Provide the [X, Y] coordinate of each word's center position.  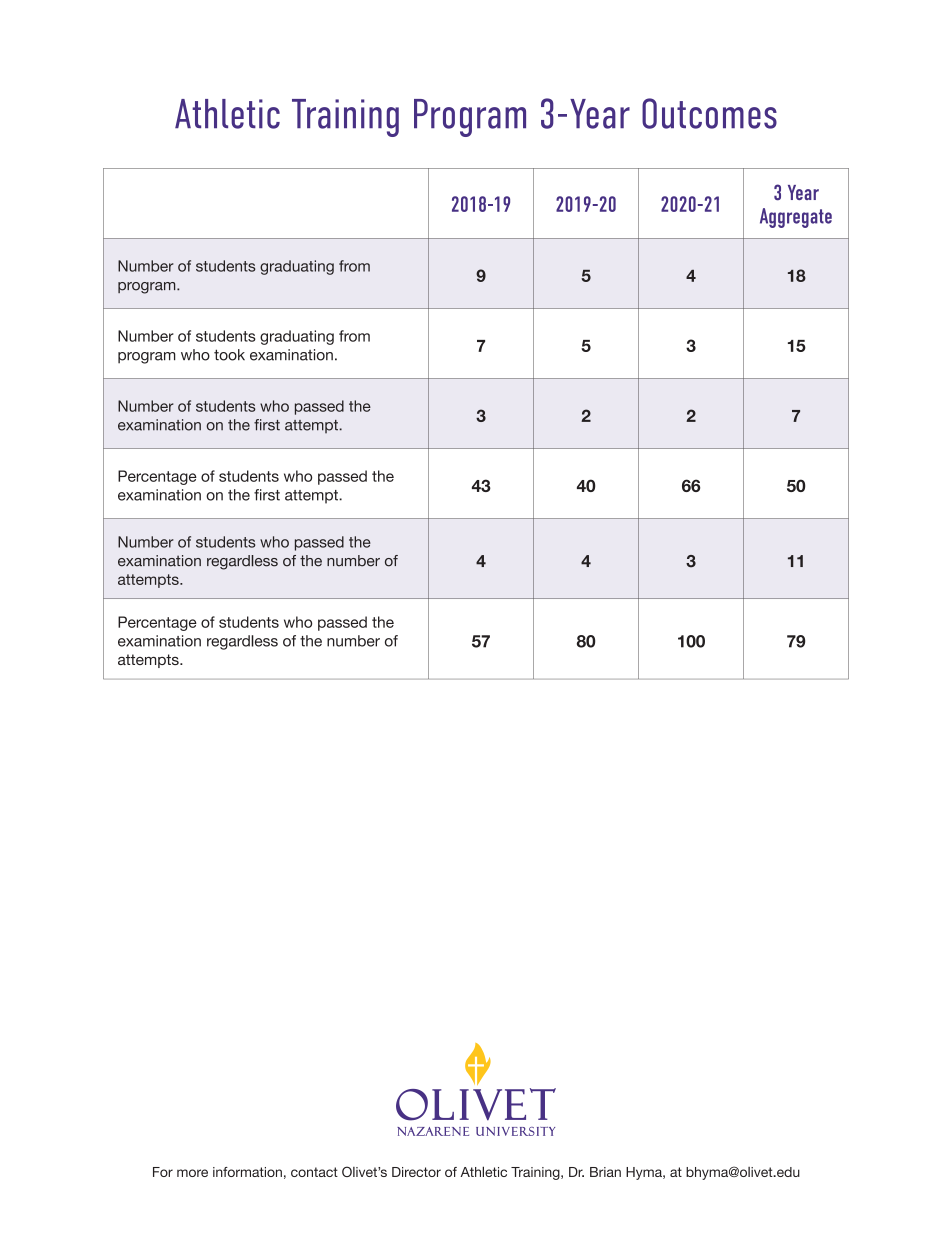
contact [314, 1172]
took [229, 355]
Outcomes [709, 113]
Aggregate [796, 218]
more [192, 1173]
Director [416, 1172]
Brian [605, 1172]
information [247, 1172]
